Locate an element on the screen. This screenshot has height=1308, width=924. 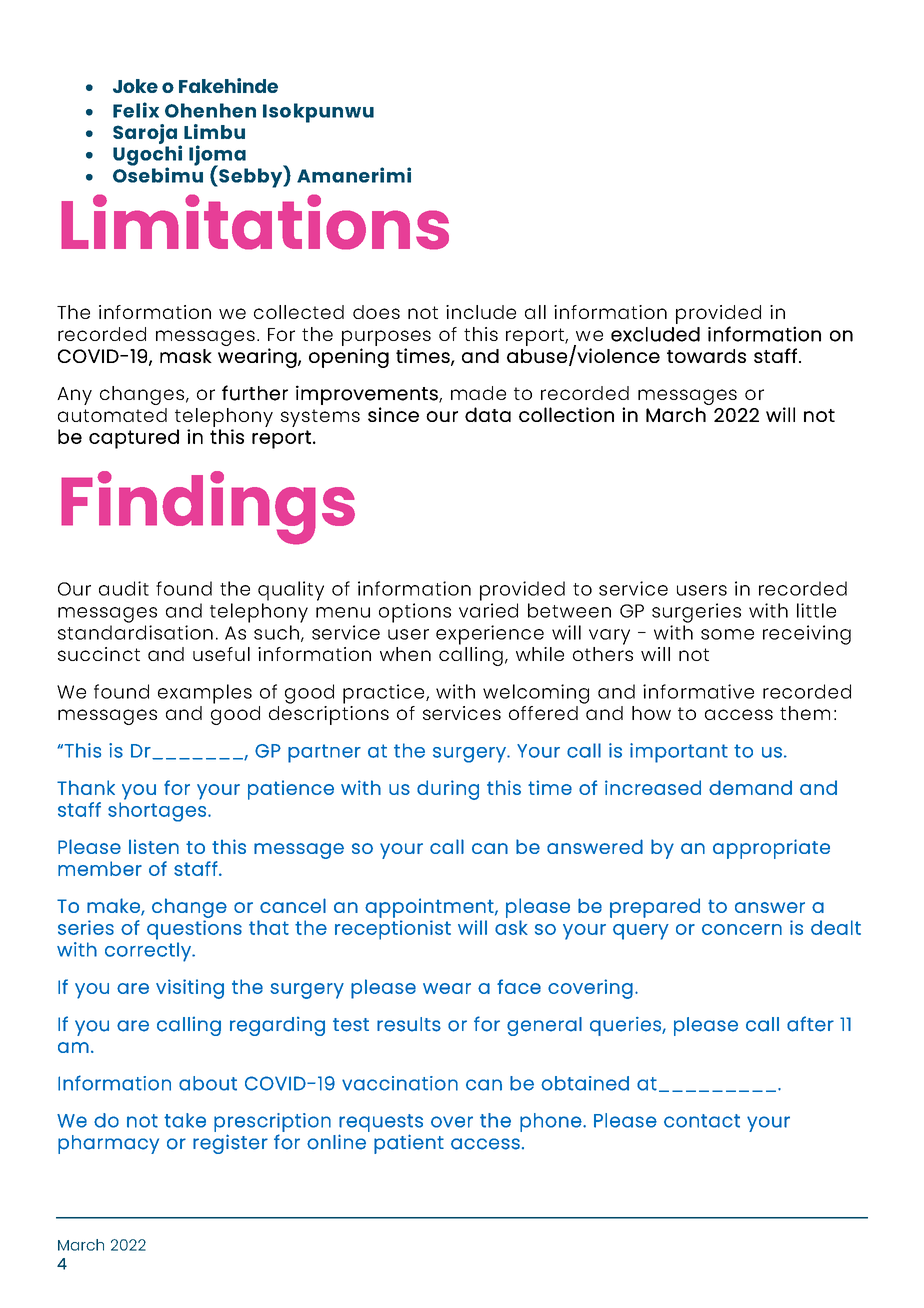
take is located at coordinates (185, 1120).
